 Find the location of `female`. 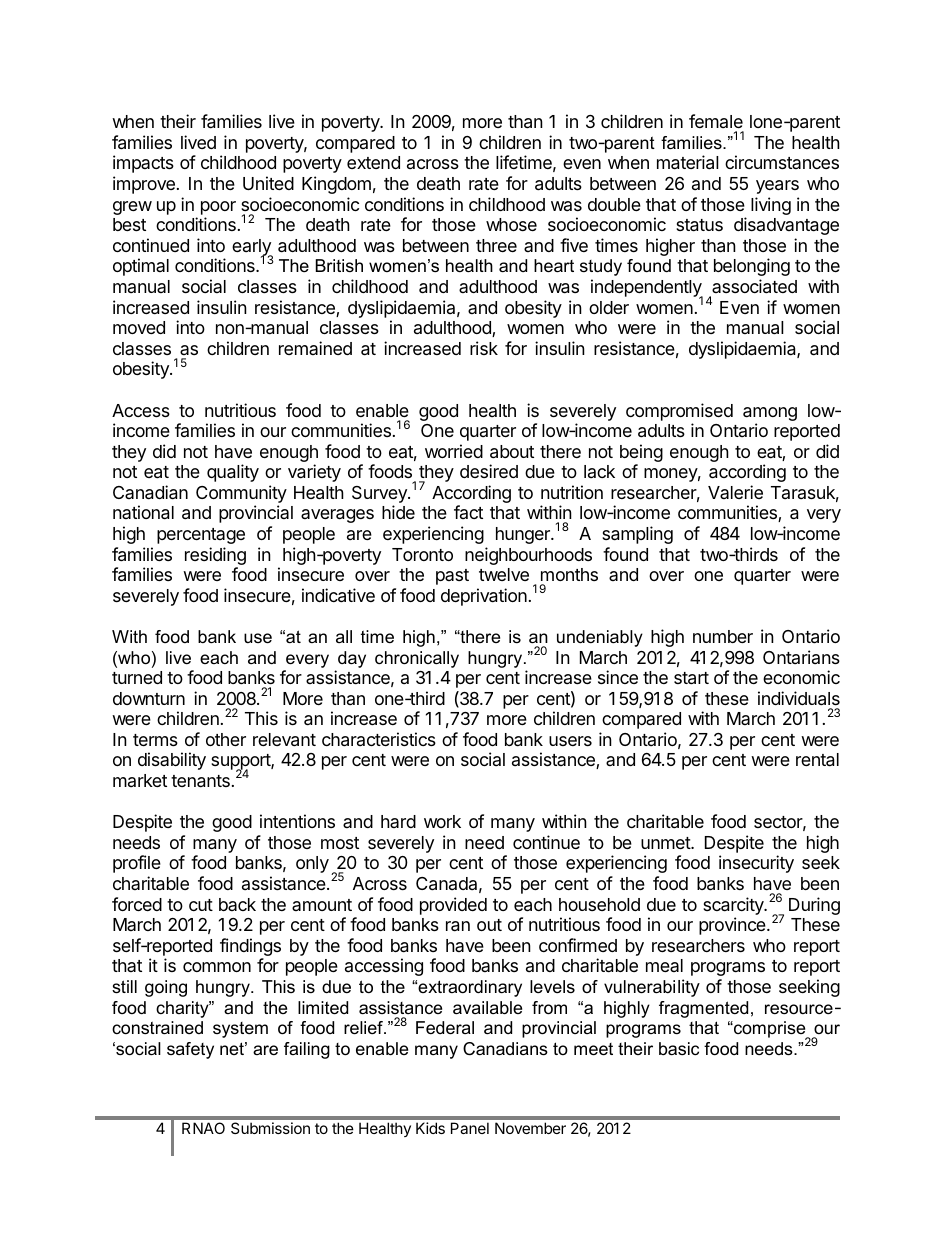

female is located at coordinates (716, 121).
